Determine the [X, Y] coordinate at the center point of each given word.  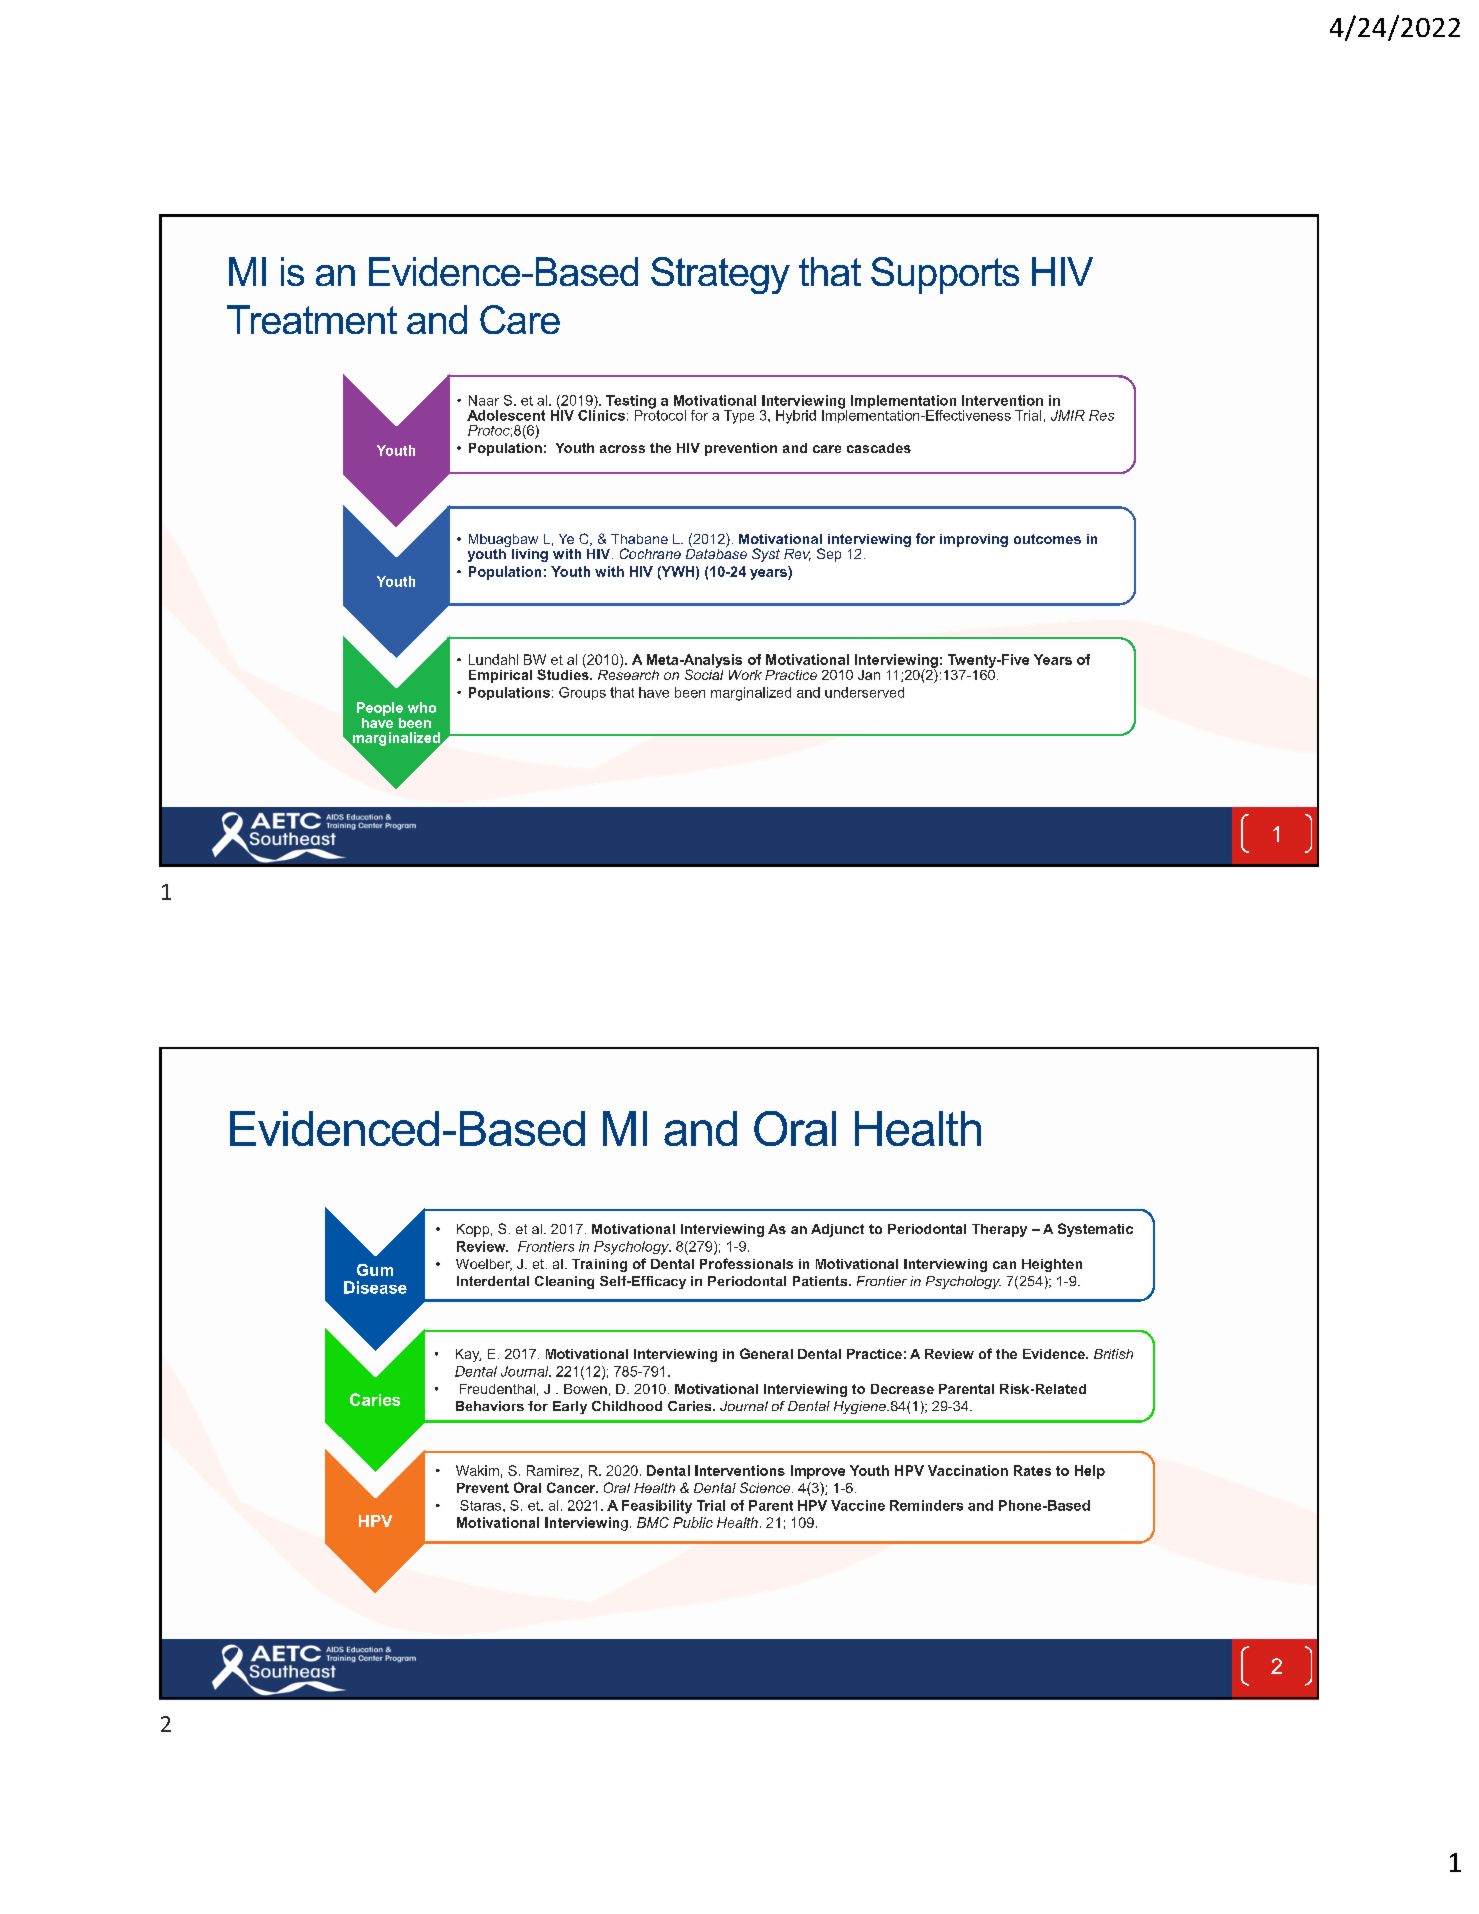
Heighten [1052, 1265]
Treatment [312, 319]
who [422, 707]
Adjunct [837, 1230]
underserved [864, 692]
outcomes [1047, 539]
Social [704, 673]
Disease [375, 1287]
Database [716, 552]
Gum [375, 1270]
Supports [945, 275]
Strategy [720, 275]
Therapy [999, 1230]
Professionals [746, 1263]
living [530, 555]
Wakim [477, 1470]
